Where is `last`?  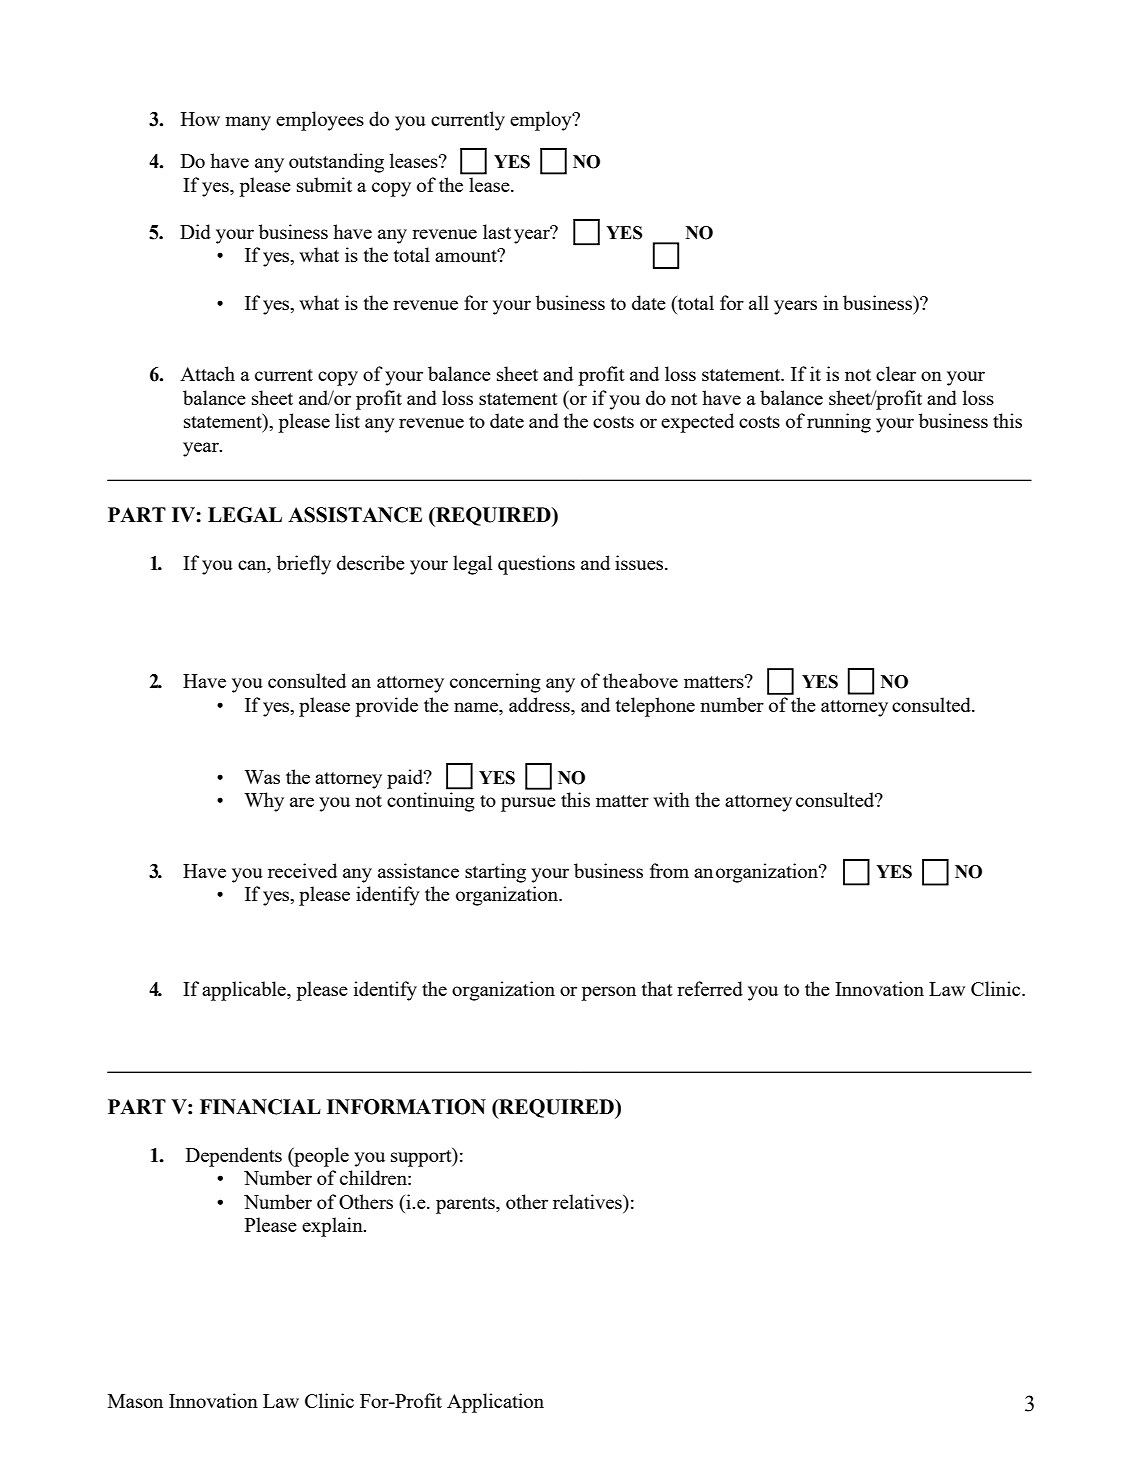
last is located at coordinates (497, 231).
